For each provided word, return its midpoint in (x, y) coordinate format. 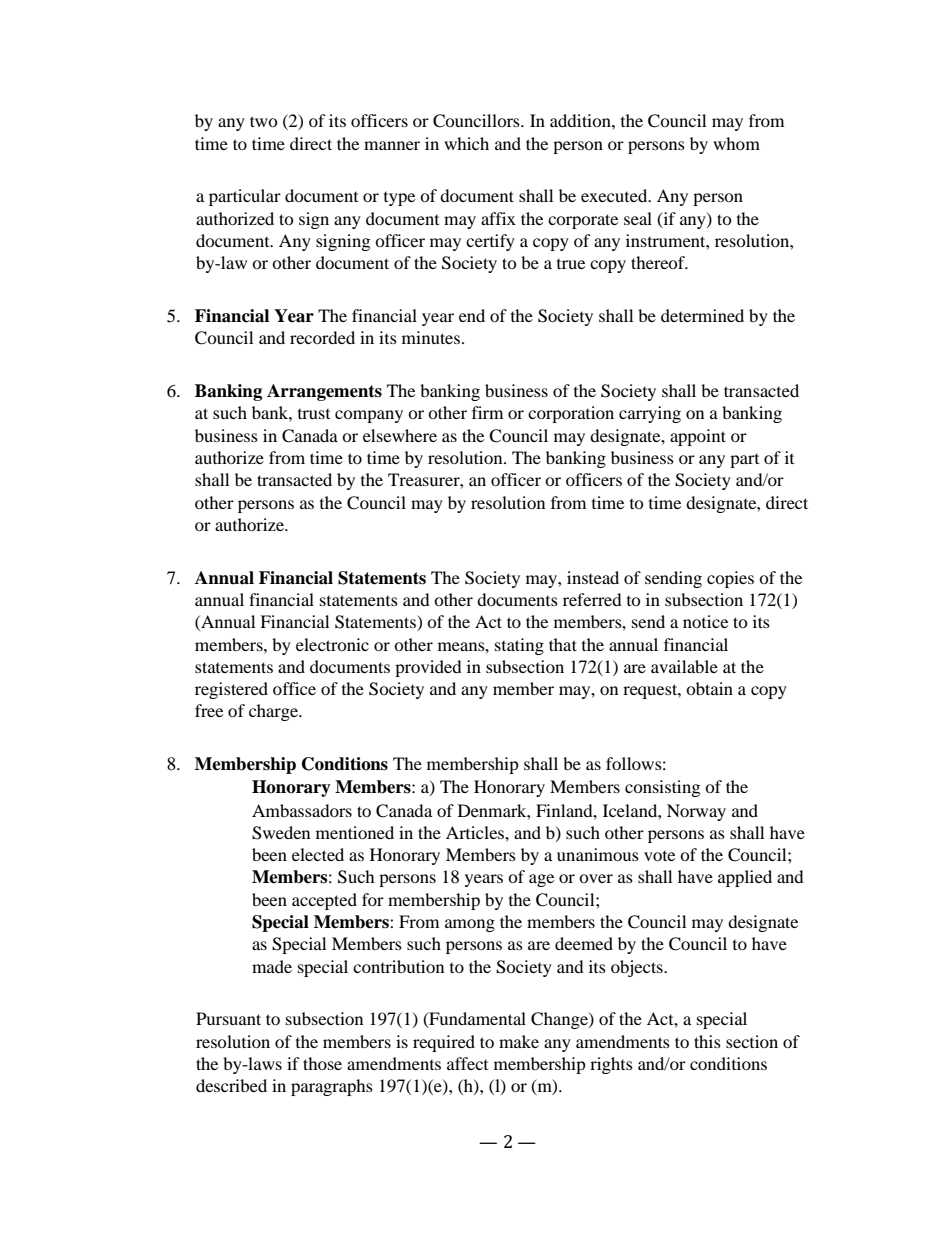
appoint (698, 437)
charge (275, 712)
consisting (662, 788)
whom (736, 143)
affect (467, 1063)
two (264, 121)
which (466, 143)
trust (314, 414)
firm (487, 412)
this (707, 1041)
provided (428, 668)
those (322, 1063)
